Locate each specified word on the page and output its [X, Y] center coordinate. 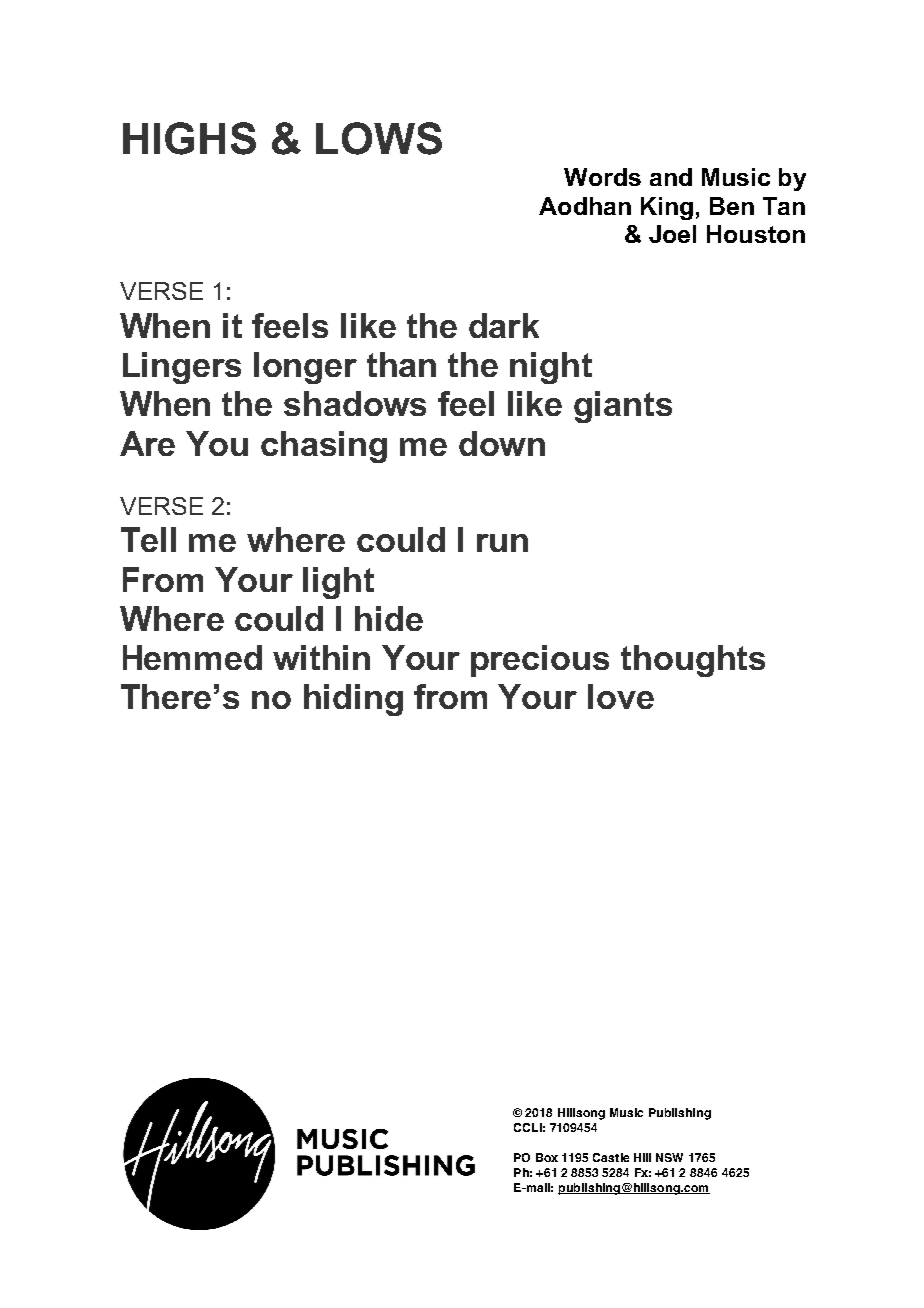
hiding [353, 700]
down [502, 443]
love [621, 696]
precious [540, 661]
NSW [669, 1157]
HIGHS [189, 138]
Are [147, 443]
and [671, 177]
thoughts [693, 661]
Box [547, 1157]
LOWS [379, 138]
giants [623, 407]
